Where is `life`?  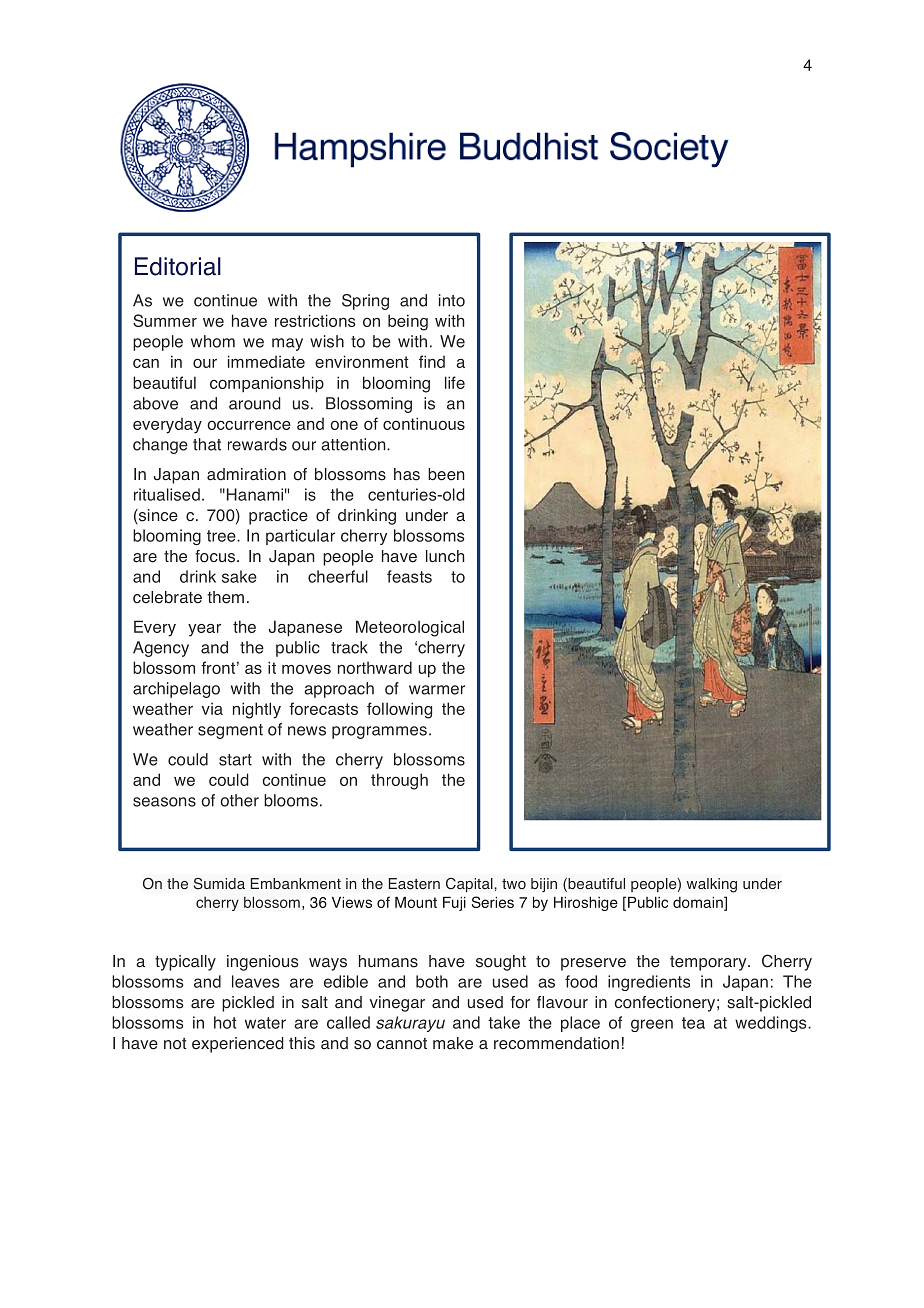
life is located at coordinates (455, 382).
